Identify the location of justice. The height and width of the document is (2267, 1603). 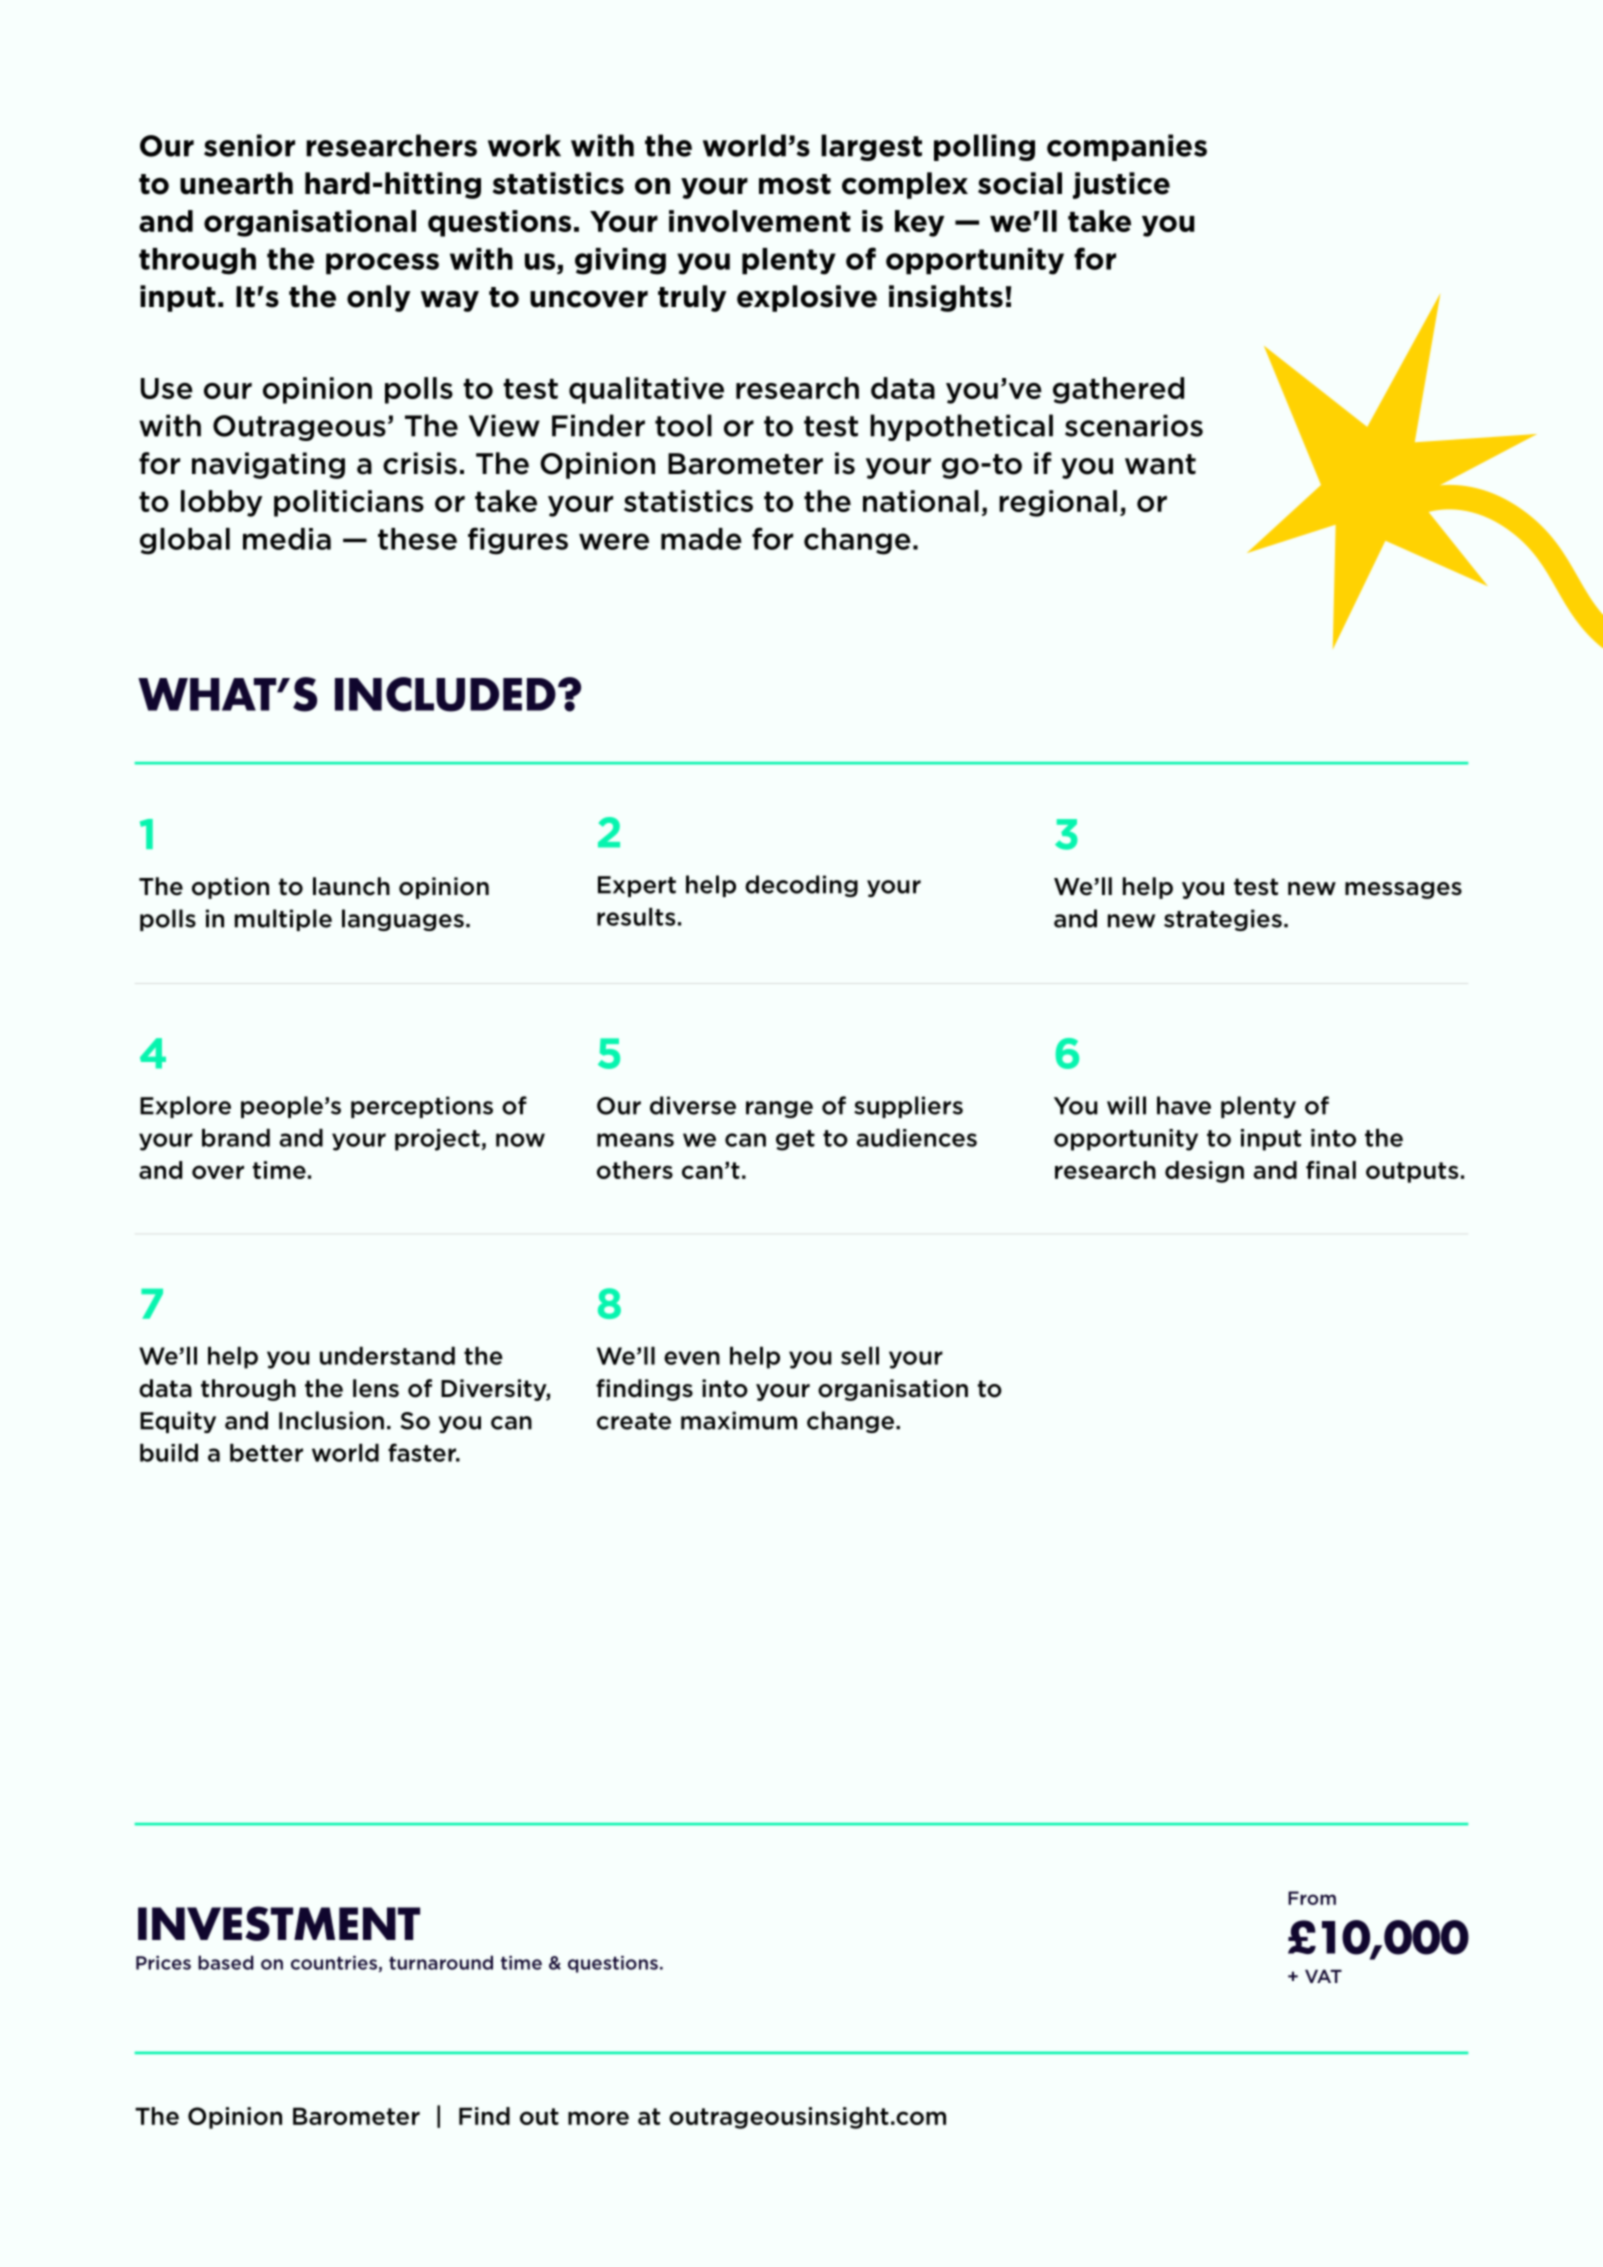
(1121, 185).
